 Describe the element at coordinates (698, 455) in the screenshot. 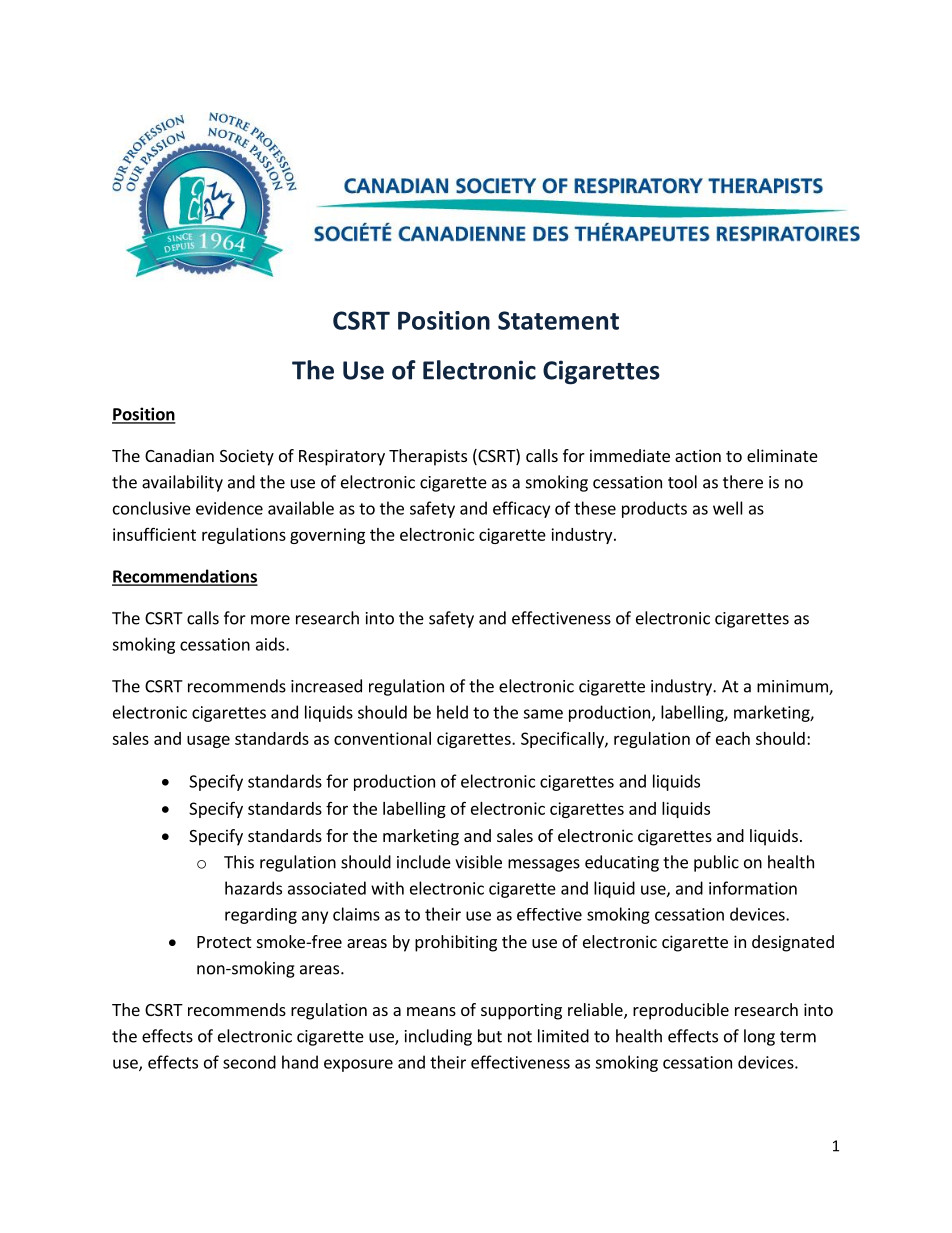

I see `action` at that location.
